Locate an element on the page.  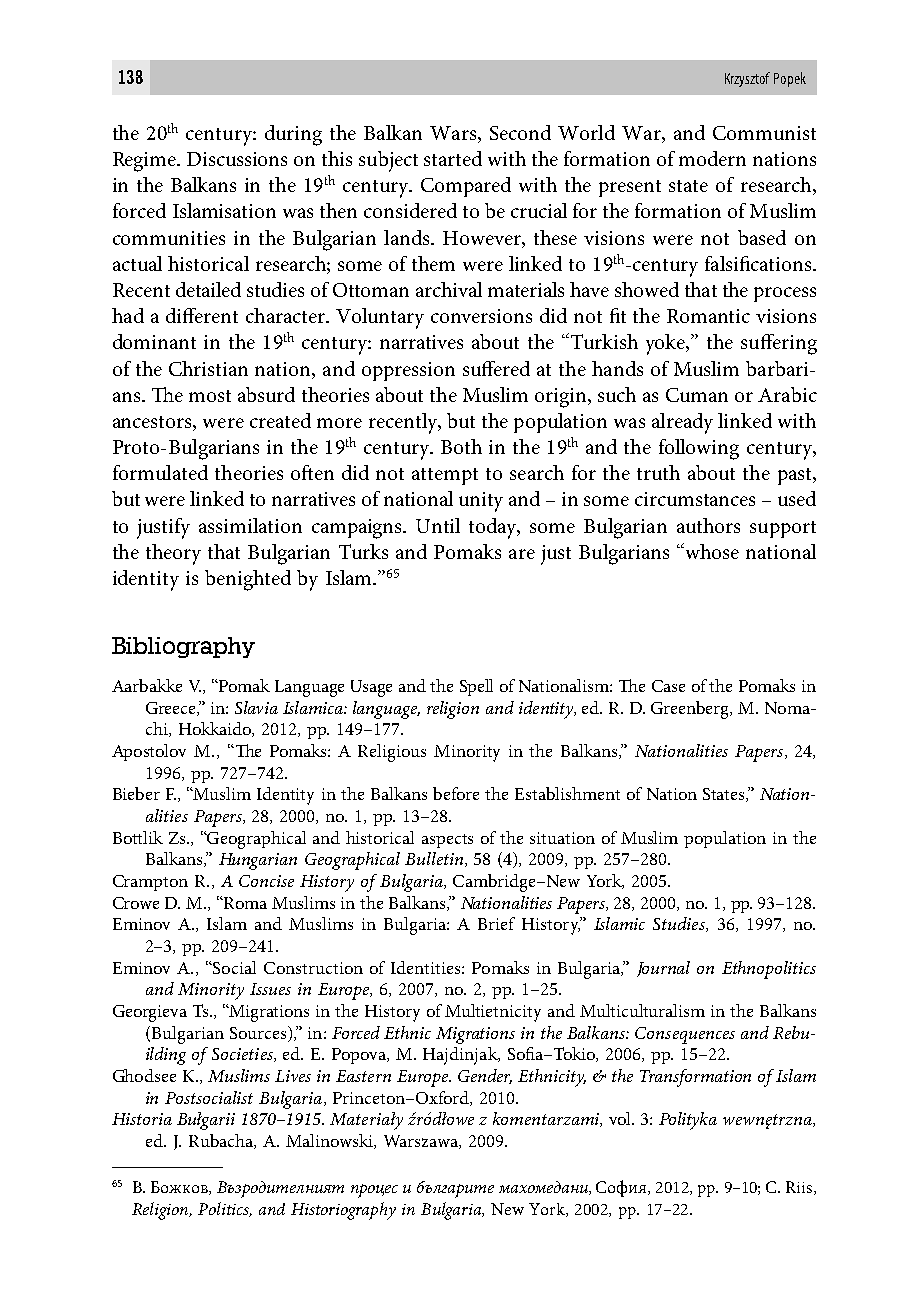
formulated is located at coordinates (160, 472).
